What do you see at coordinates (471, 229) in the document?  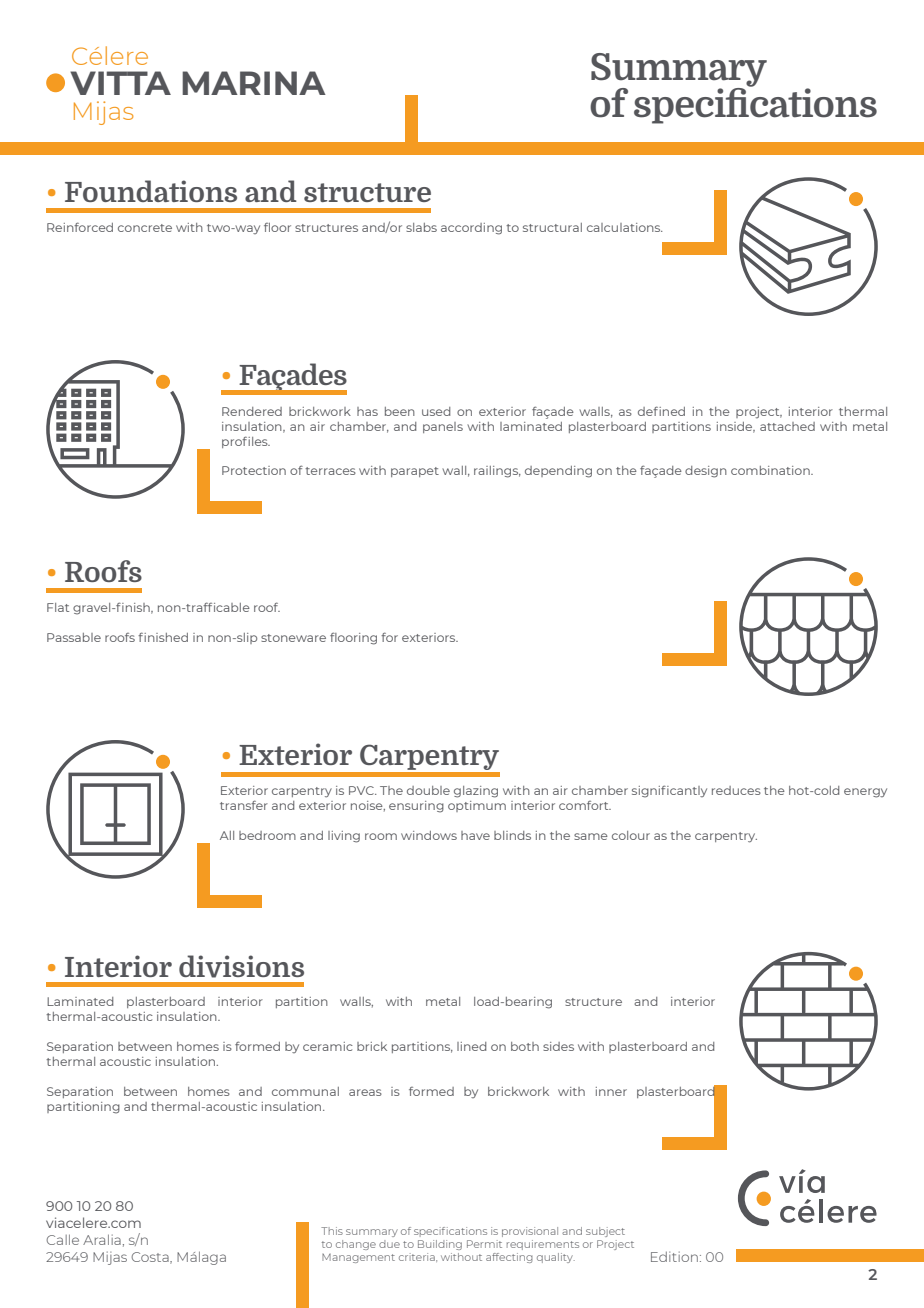 I see `according` at bounding box center [471, 229].
